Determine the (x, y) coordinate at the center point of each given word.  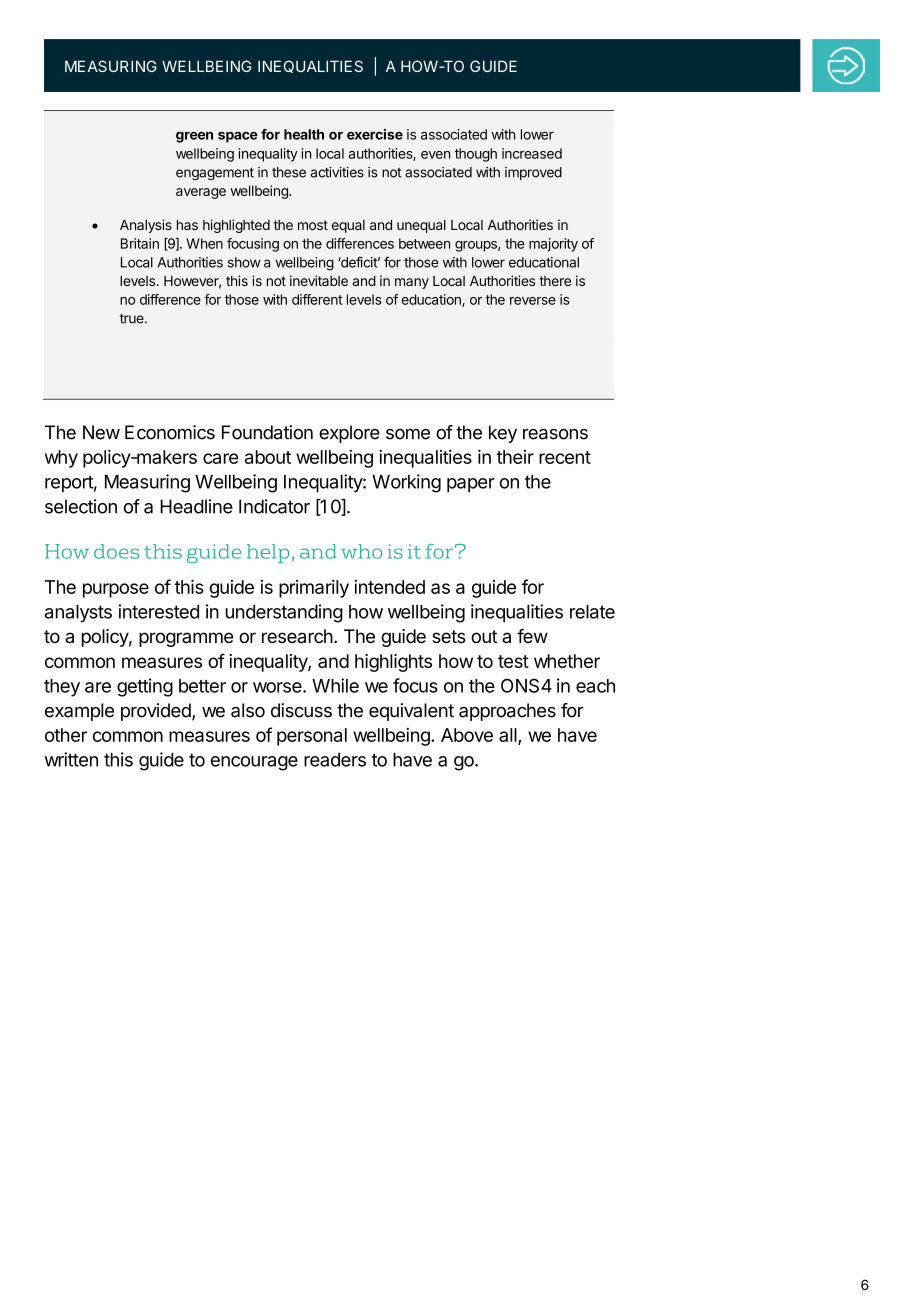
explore (349, 434)
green (194, 137)
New (101, 432)
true (133, 318)
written (71, 759)
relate (592, 611)
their (515, 457)
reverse (533, 301)
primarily (314, 589)
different (317, 299)
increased (532, 153)
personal (312, 737)
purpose (116, 590)
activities (337, 172)
